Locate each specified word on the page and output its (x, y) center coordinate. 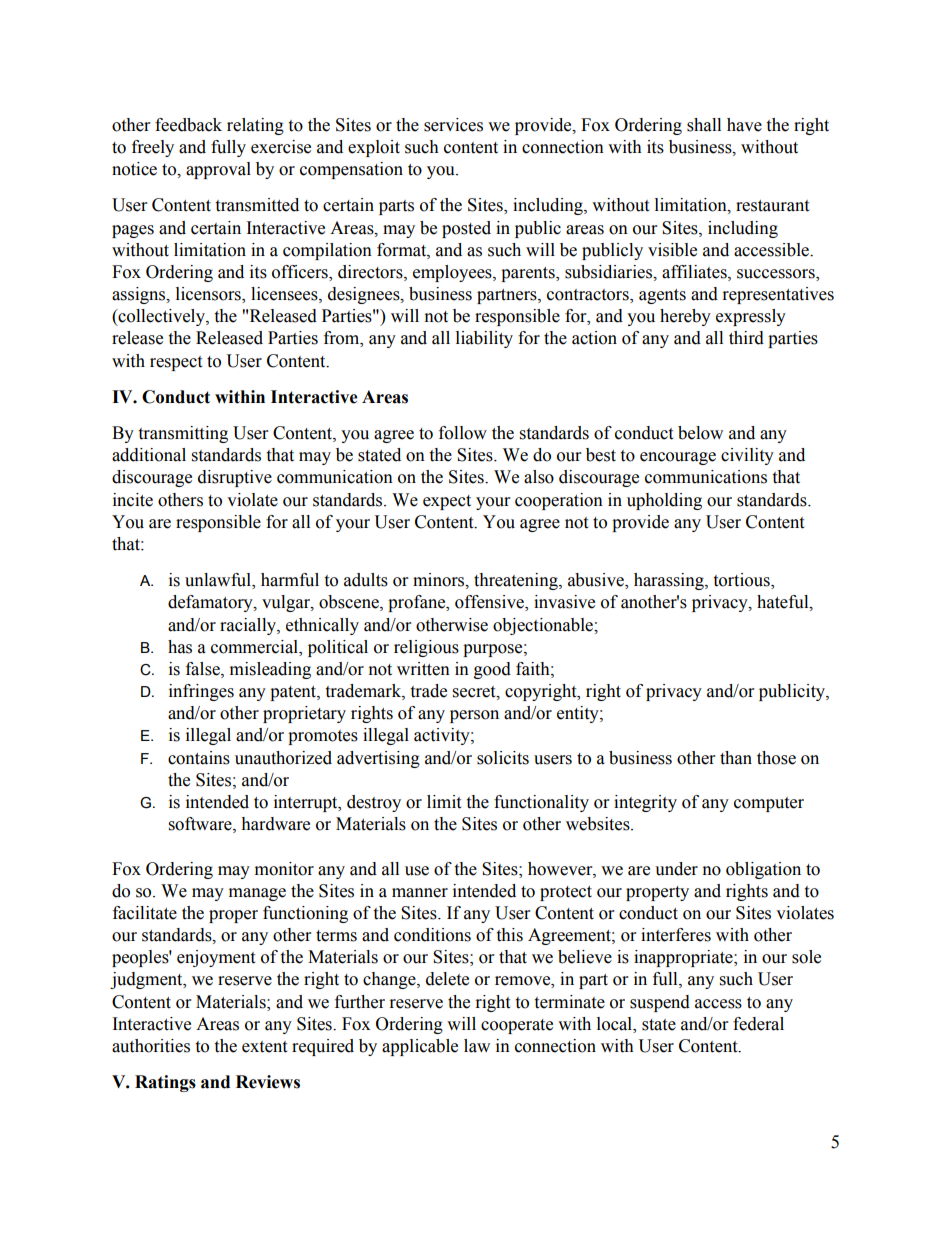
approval (218, 170)
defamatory (211, 603)
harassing (670, 581)
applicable (420, 1047)
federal (758, 1024)
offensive (490, 603)
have (744, 125)
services (453, 125)
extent (264, 1047)
